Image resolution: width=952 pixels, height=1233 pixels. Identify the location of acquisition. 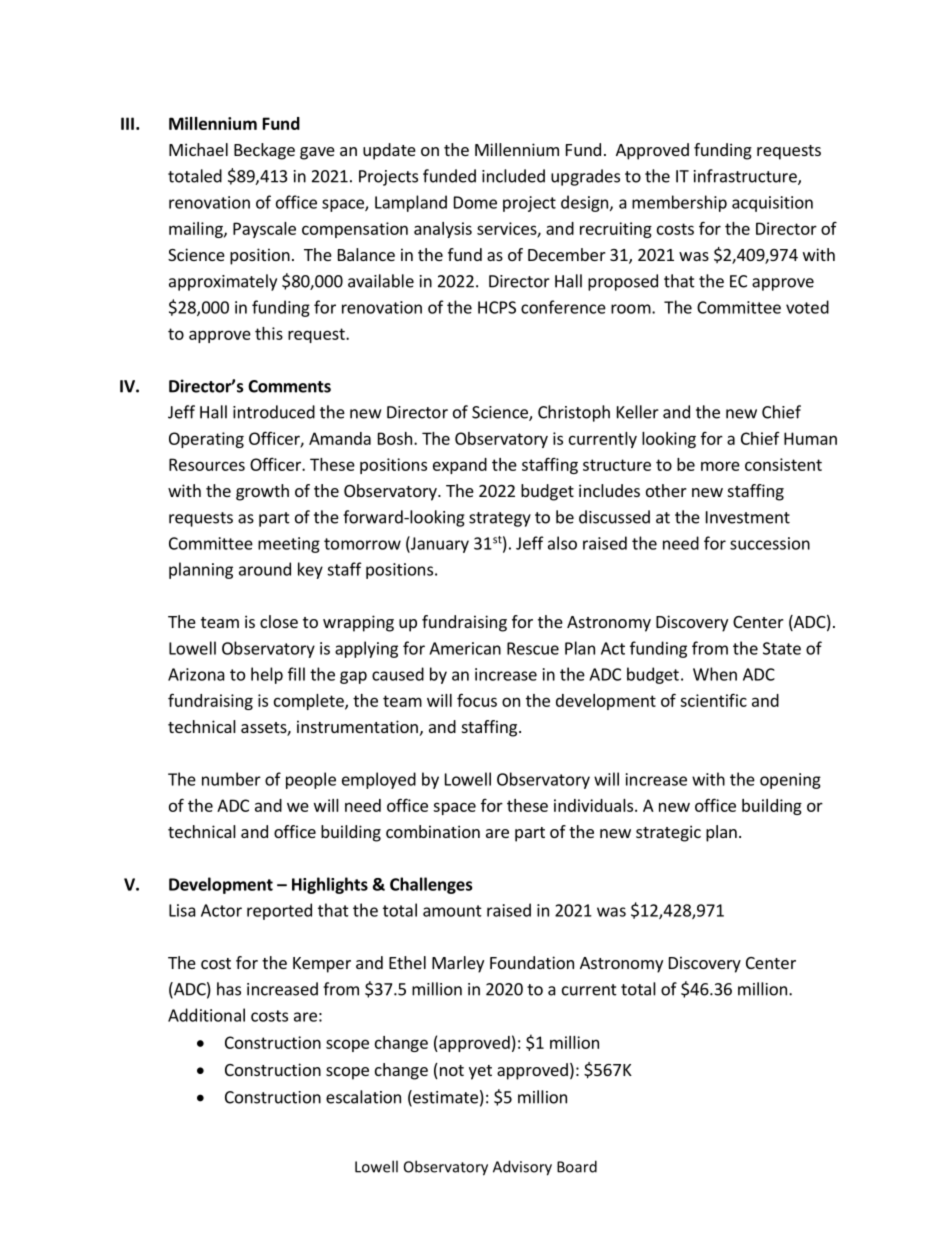
(772, 204).
